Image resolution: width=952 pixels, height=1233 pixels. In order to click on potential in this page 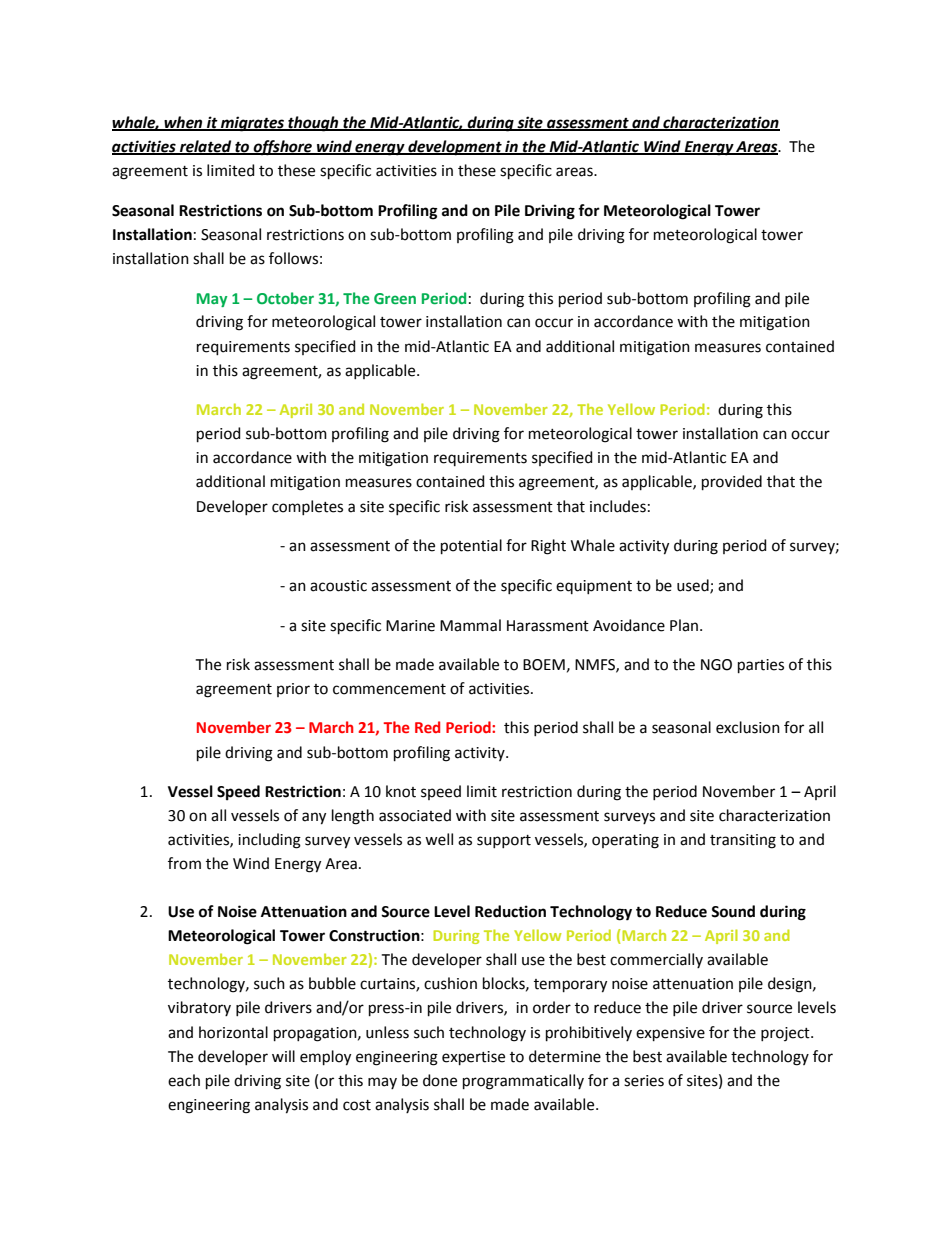, I will do `click(471, 546)`.
